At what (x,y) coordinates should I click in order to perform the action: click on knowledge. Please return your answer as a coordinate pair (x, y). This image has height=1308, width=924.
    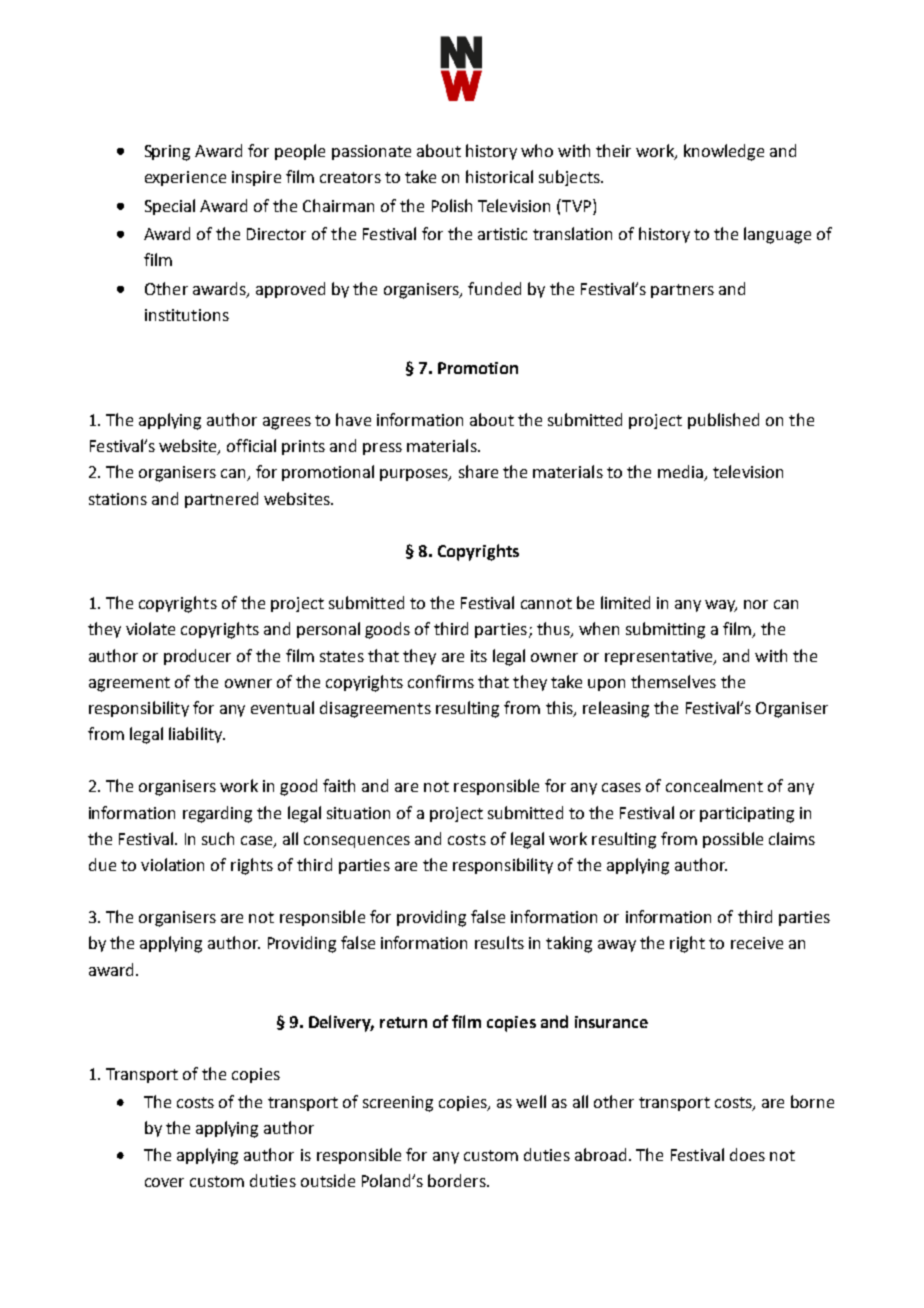
    Looking at the image, I should click on (724, 152).
